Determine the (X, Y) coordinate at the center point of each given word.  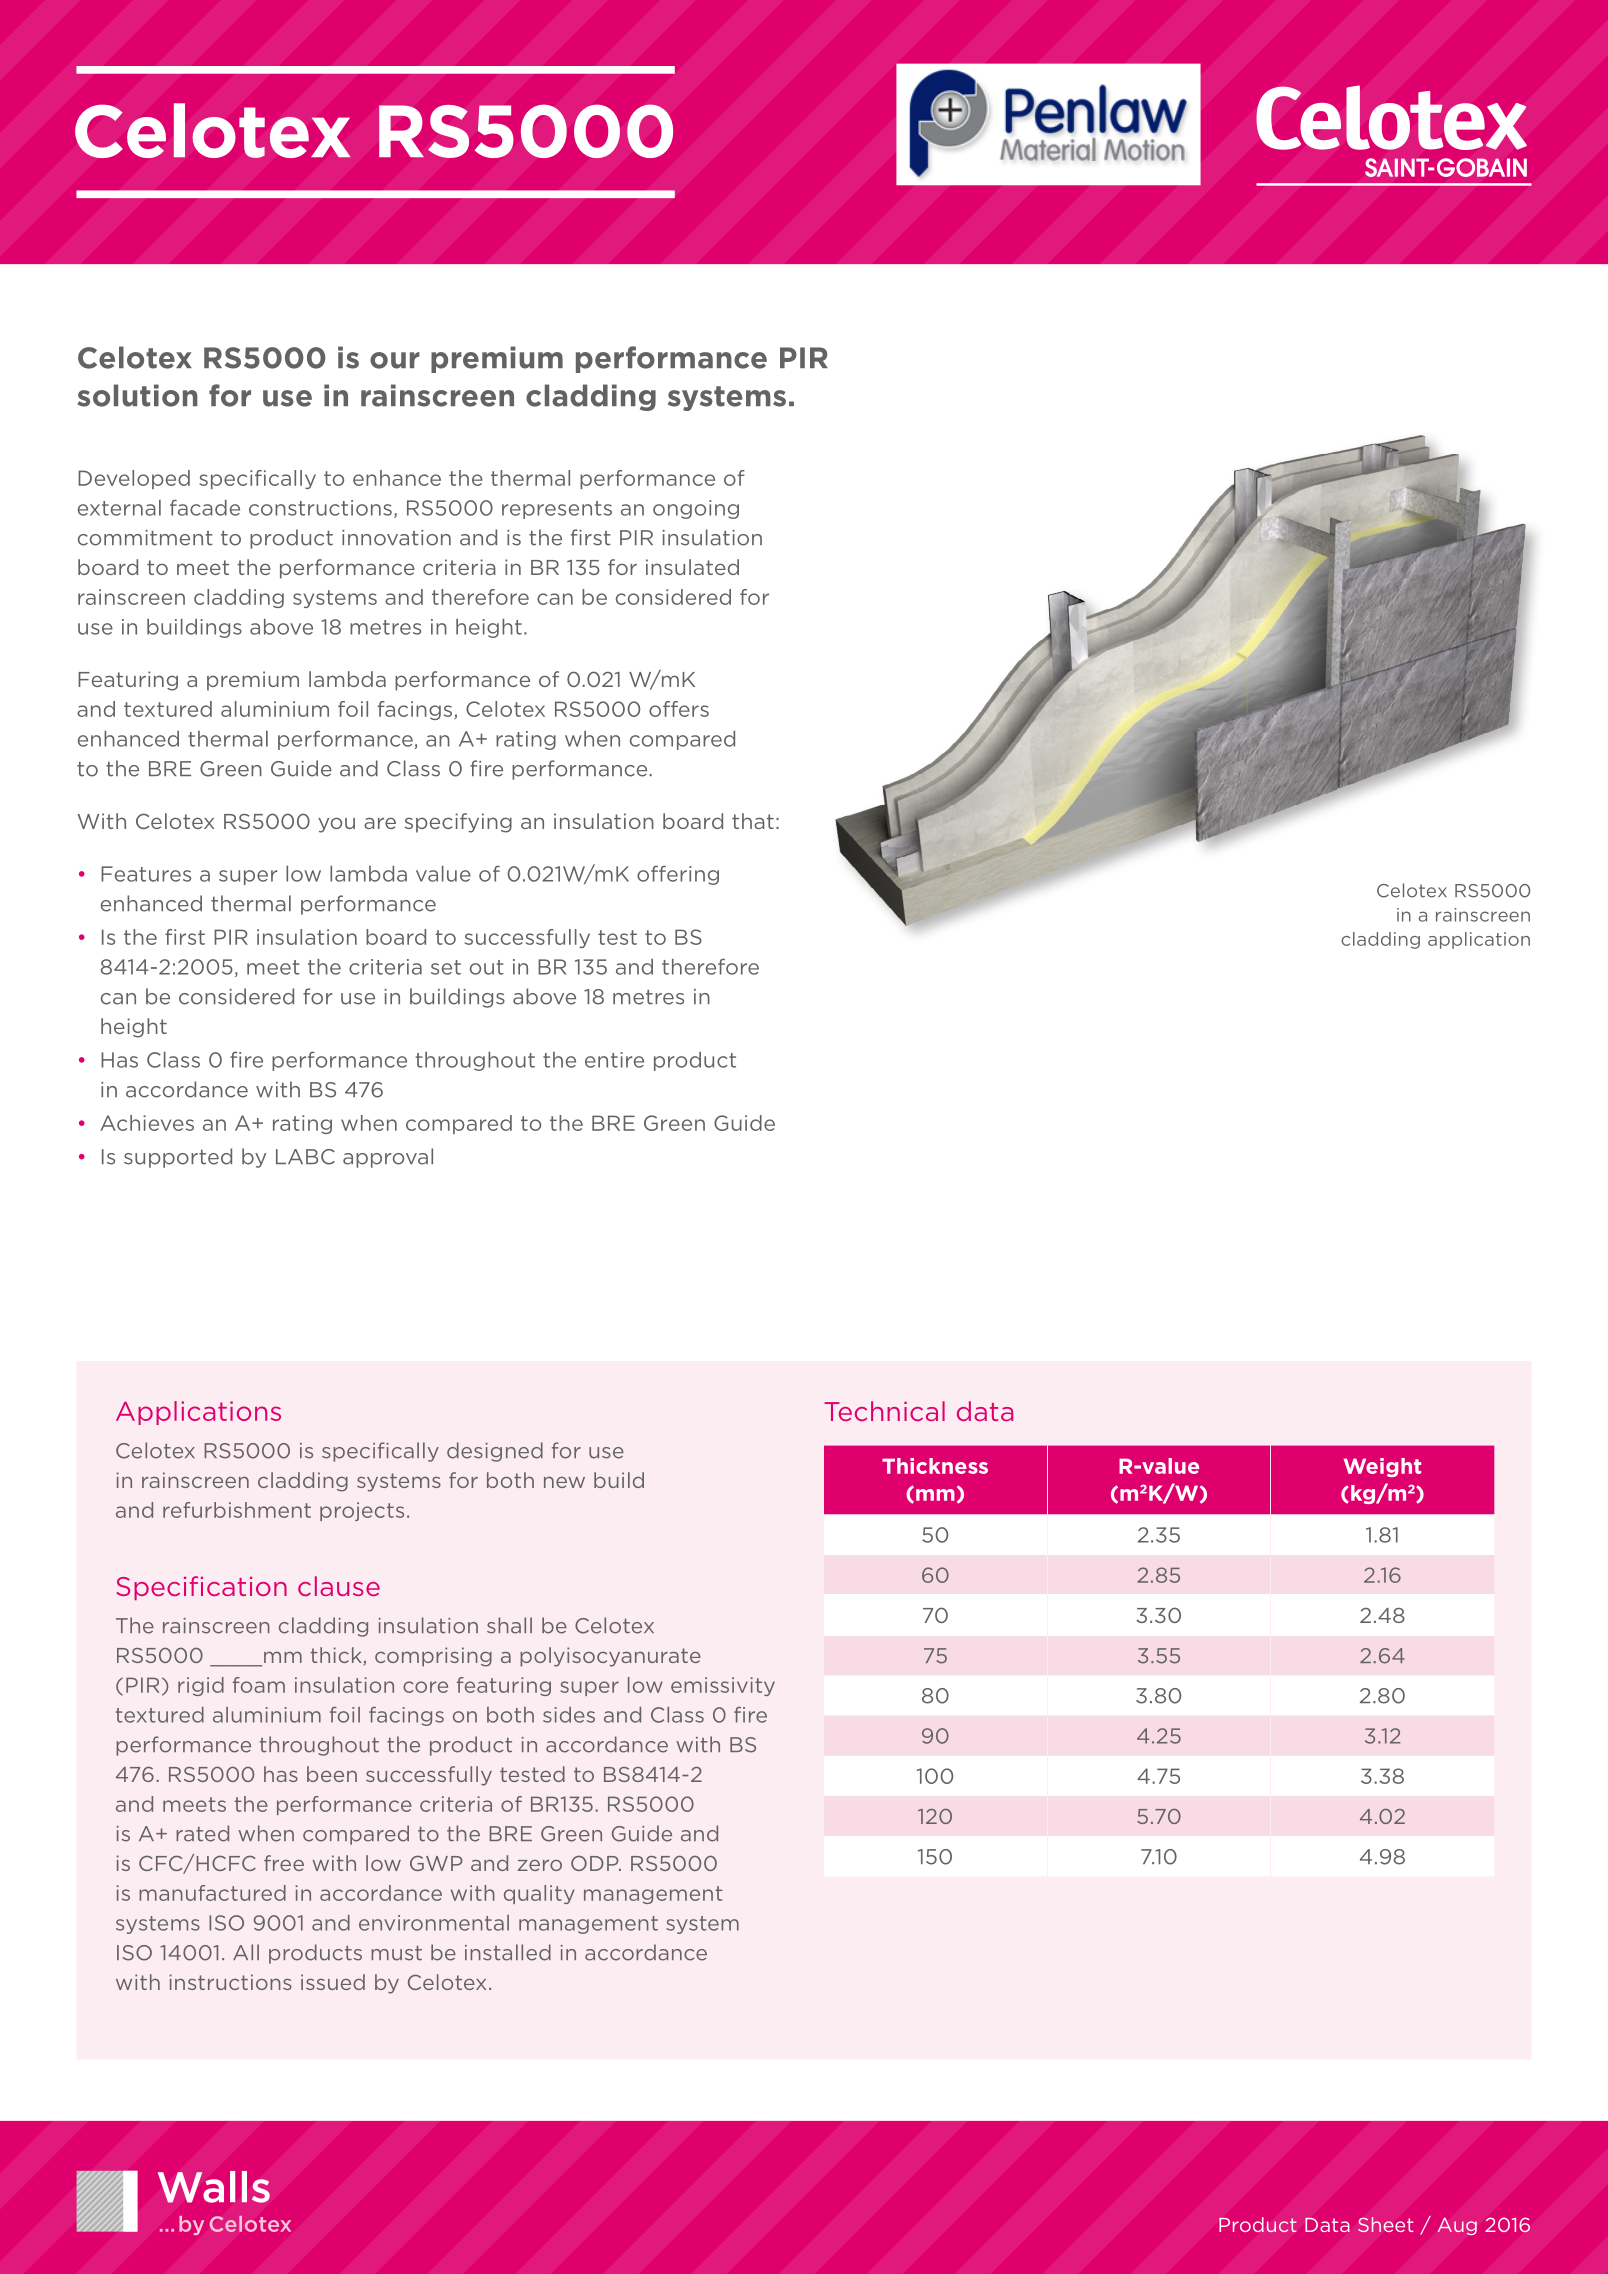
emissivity (723, 1686)
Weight (1382, 1467)
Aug (1457, 2226)
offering (678, 875)
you (336, 825)
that (753, 821)
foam (259, 1685)
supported (178, 1158)
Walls (214, 2187)
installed (508, 1952)
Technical (884, 1411)
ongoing (696, 509)
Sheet (1385, 2224)
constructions (320, 508)
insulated (692, 567)
